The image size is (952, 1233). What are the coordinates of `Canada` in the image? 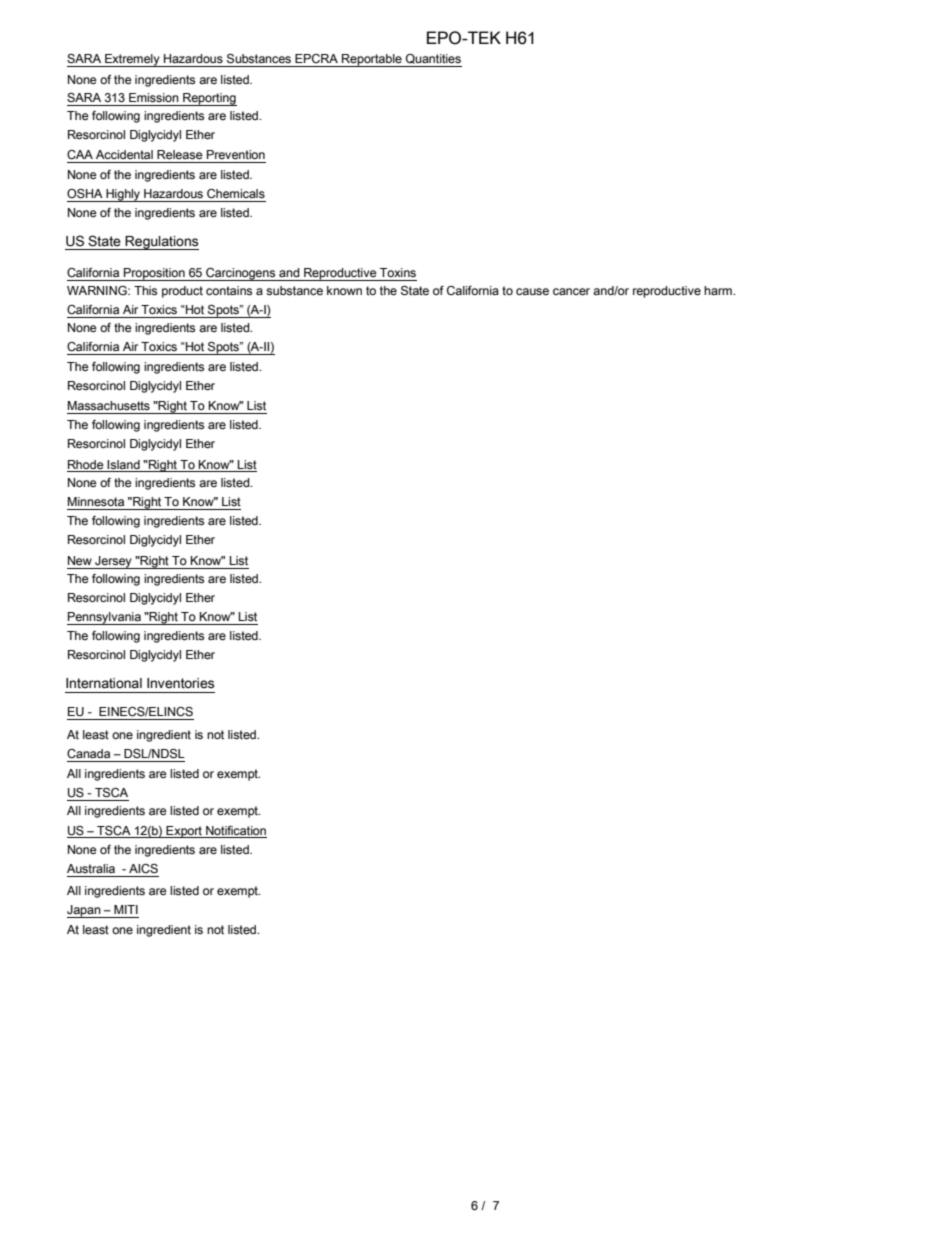 It's located at (88, 753).
